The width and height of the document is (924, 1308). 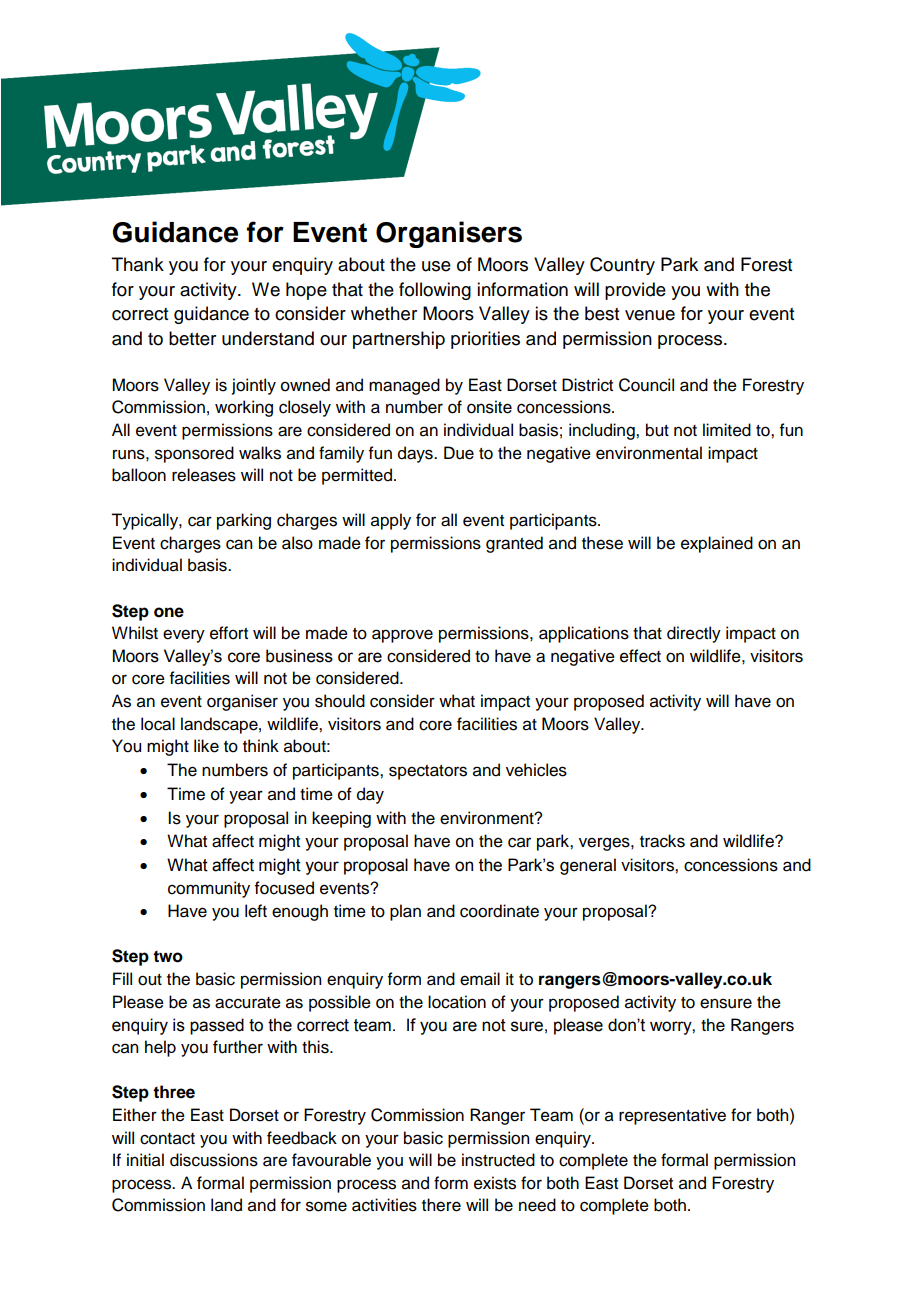 What do you see at coordinates (435, 291) in the document?
I see `following` at bounding box center [435, 291].
